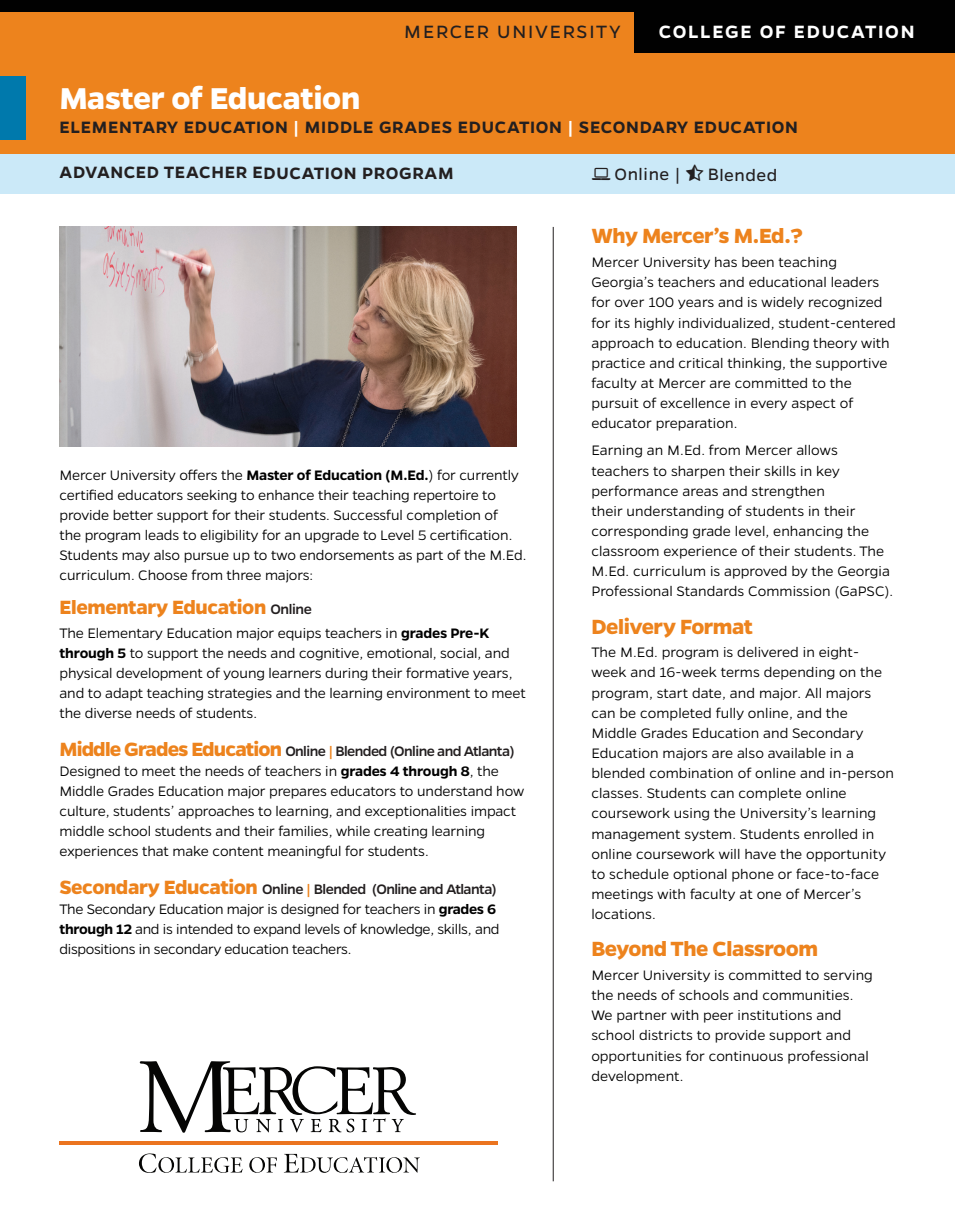  Describe the element at coordinates (97, 950) in the screenshot. I see `dispositions` at that location.
